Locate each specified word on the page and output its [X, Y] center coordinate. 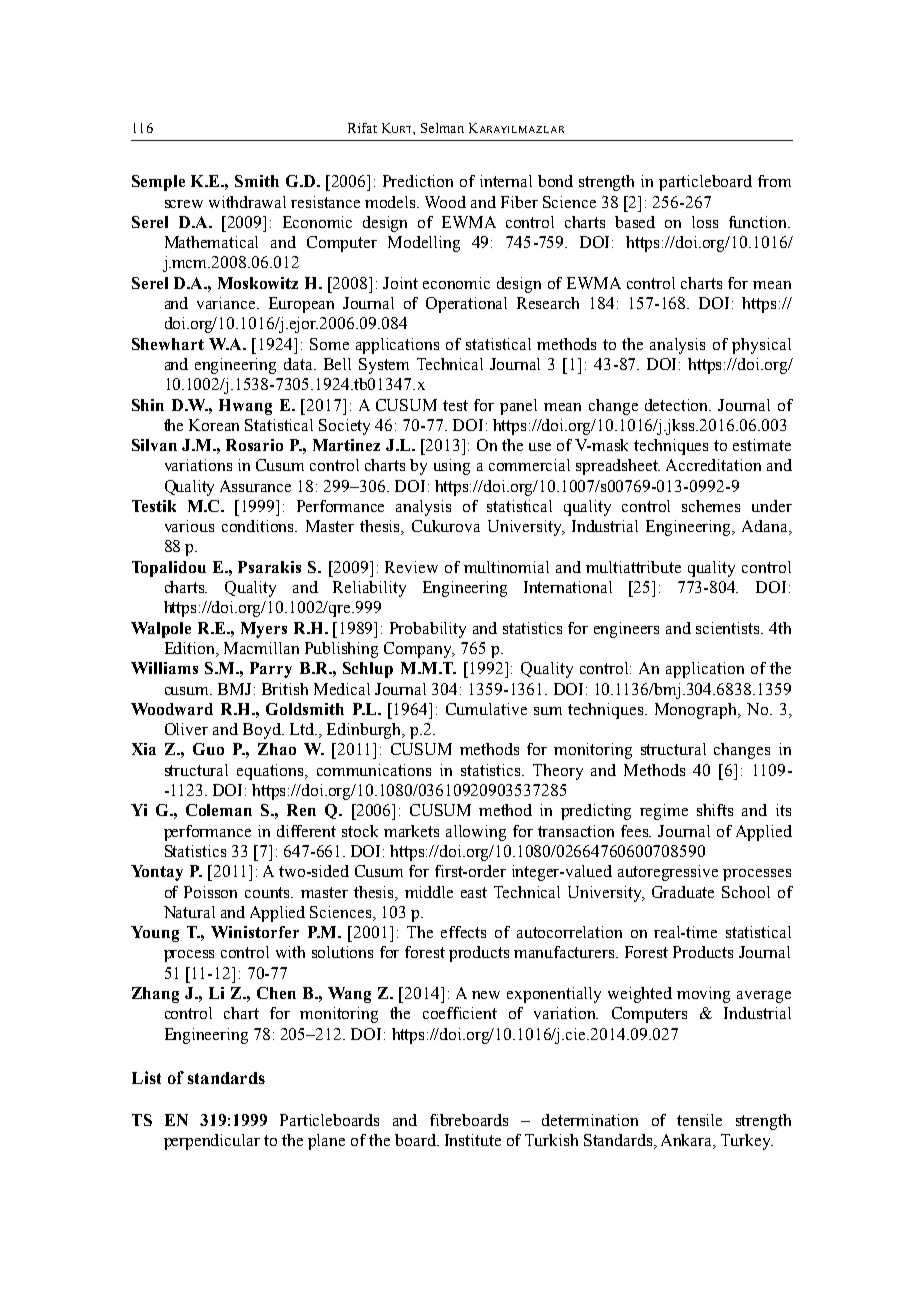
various [189, 526]
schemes [711, 506]
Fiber [519, 202]
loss [705, 222]
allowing [476, 833]
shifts [715, 810]
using [452, 467]
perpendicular [212, 1142]
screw [184, 204]
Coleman [219, 810]
